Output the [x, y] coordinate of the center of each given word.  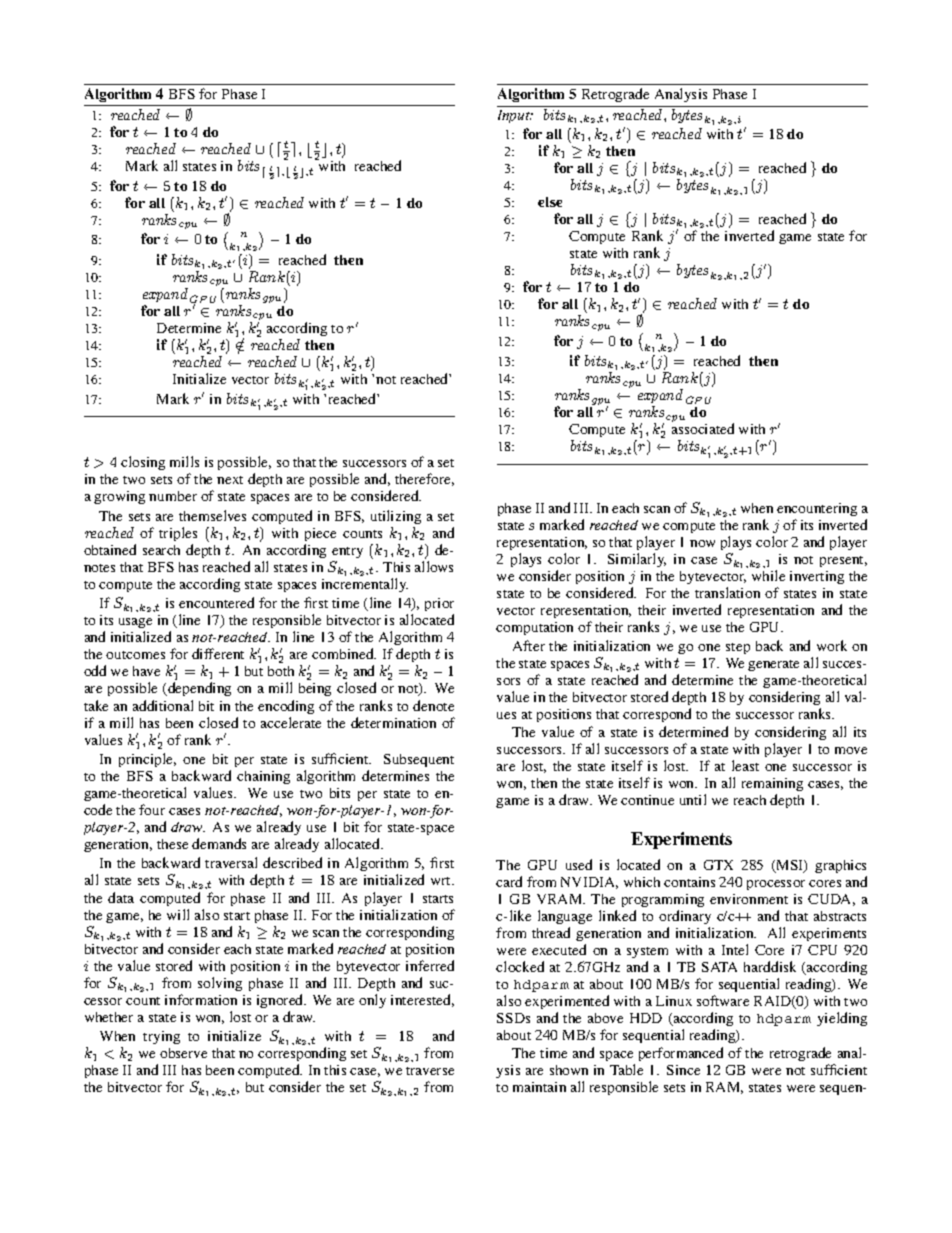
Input [515, 116]
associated [703, 428]
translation [727, 592]
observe [183, 1053]
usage [135, 625]
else [550, 202]
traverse [430, 1071]
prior [439, 606]
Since [683, 1070]
